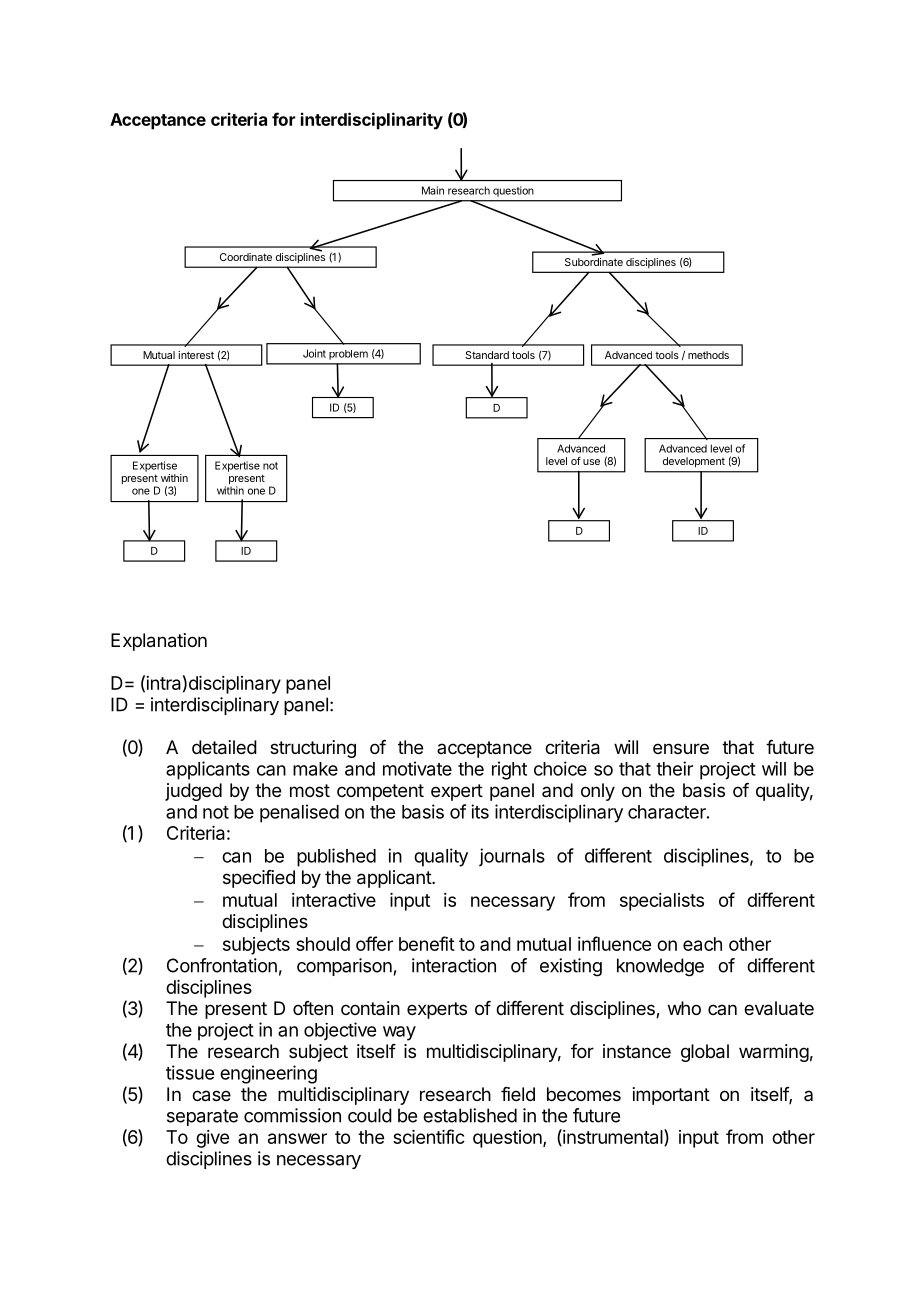 The image size is (924, 1308). I want to click on Explanation, so click(159, 642).
